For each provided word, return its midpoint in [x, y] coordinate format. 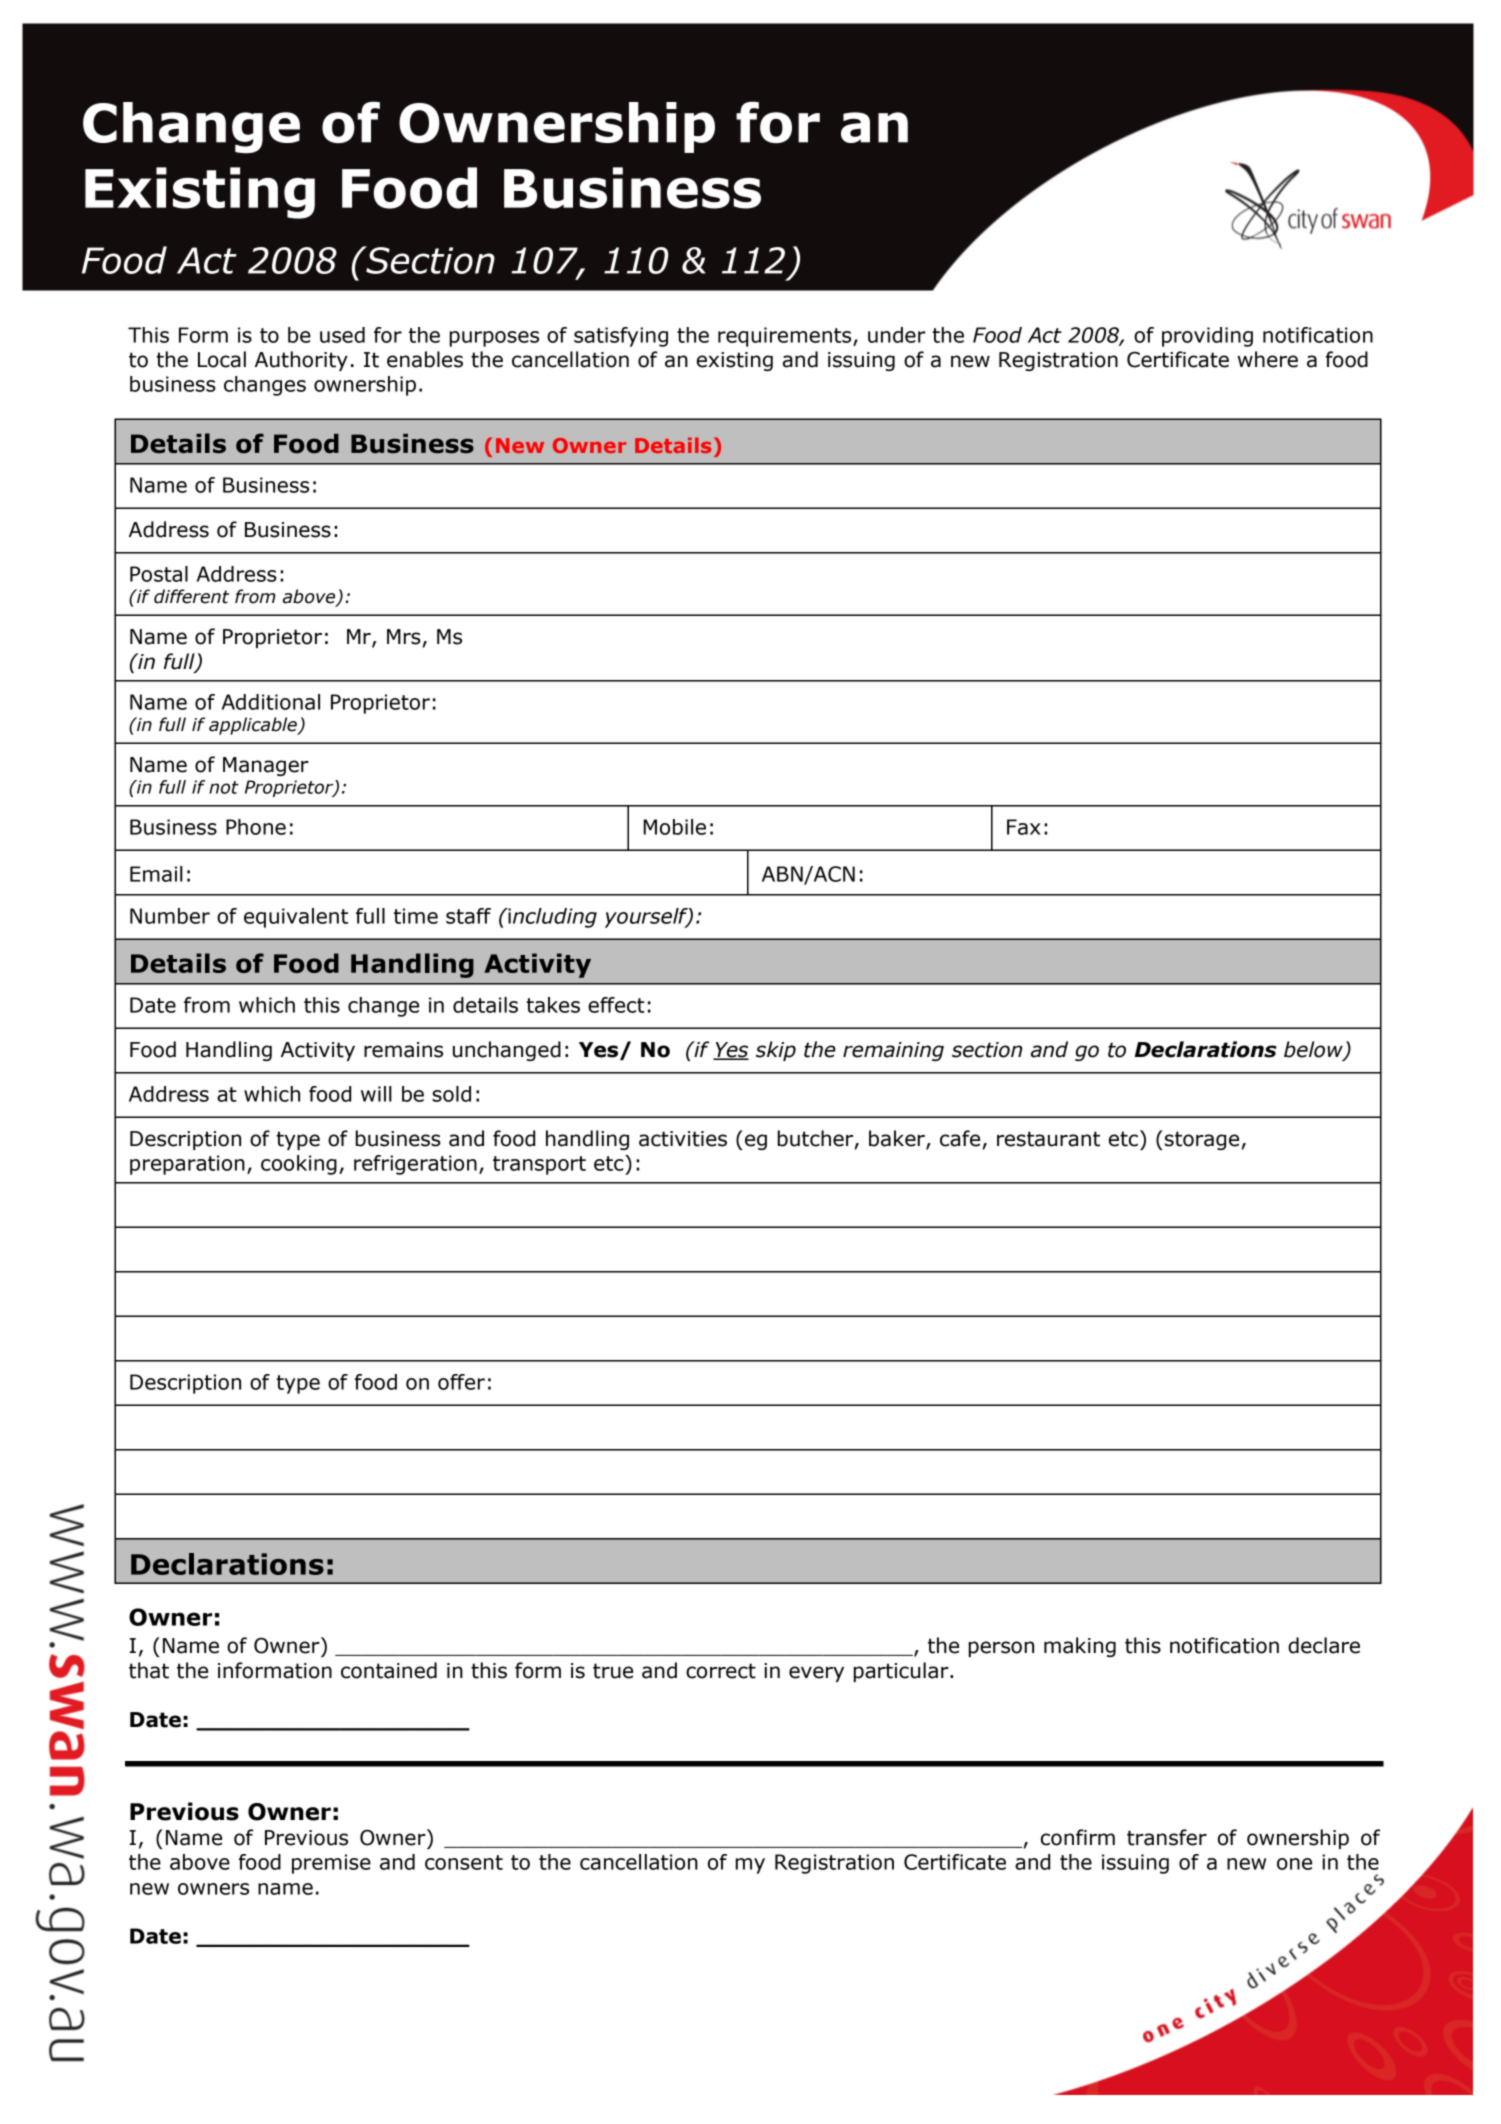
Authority [301, 361]
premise [331, 1864]
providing [1207, 337]
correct [721, 1671]
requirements [786, 337]
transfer [1167, 1837]
